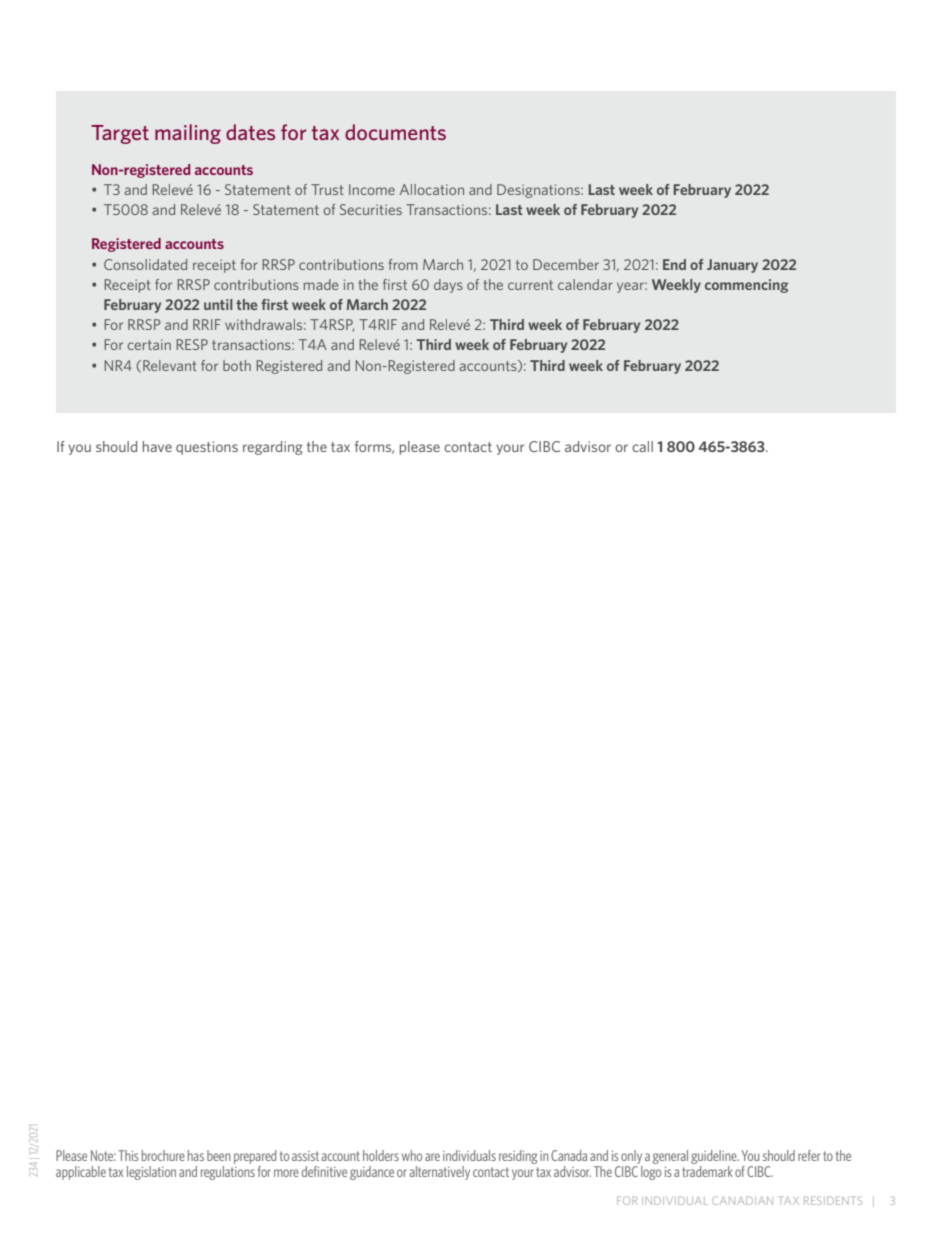 The height and width of the document is (1233, 952). Describe the element at coordinates (207, 448) in the document. I see `questions` at that location.
